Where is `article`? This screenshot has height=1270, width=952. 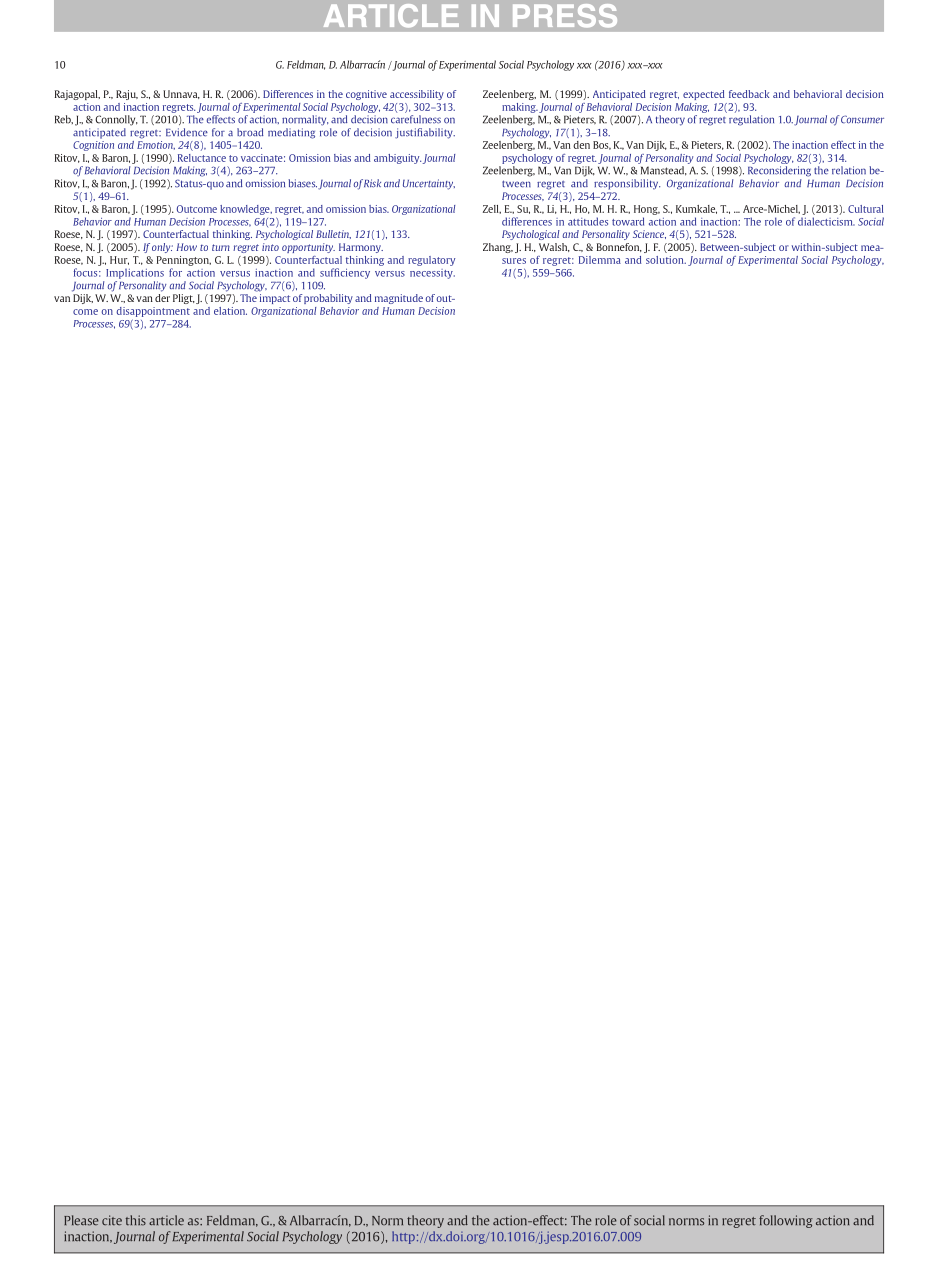
article is located at coordinates (166, 1220).
